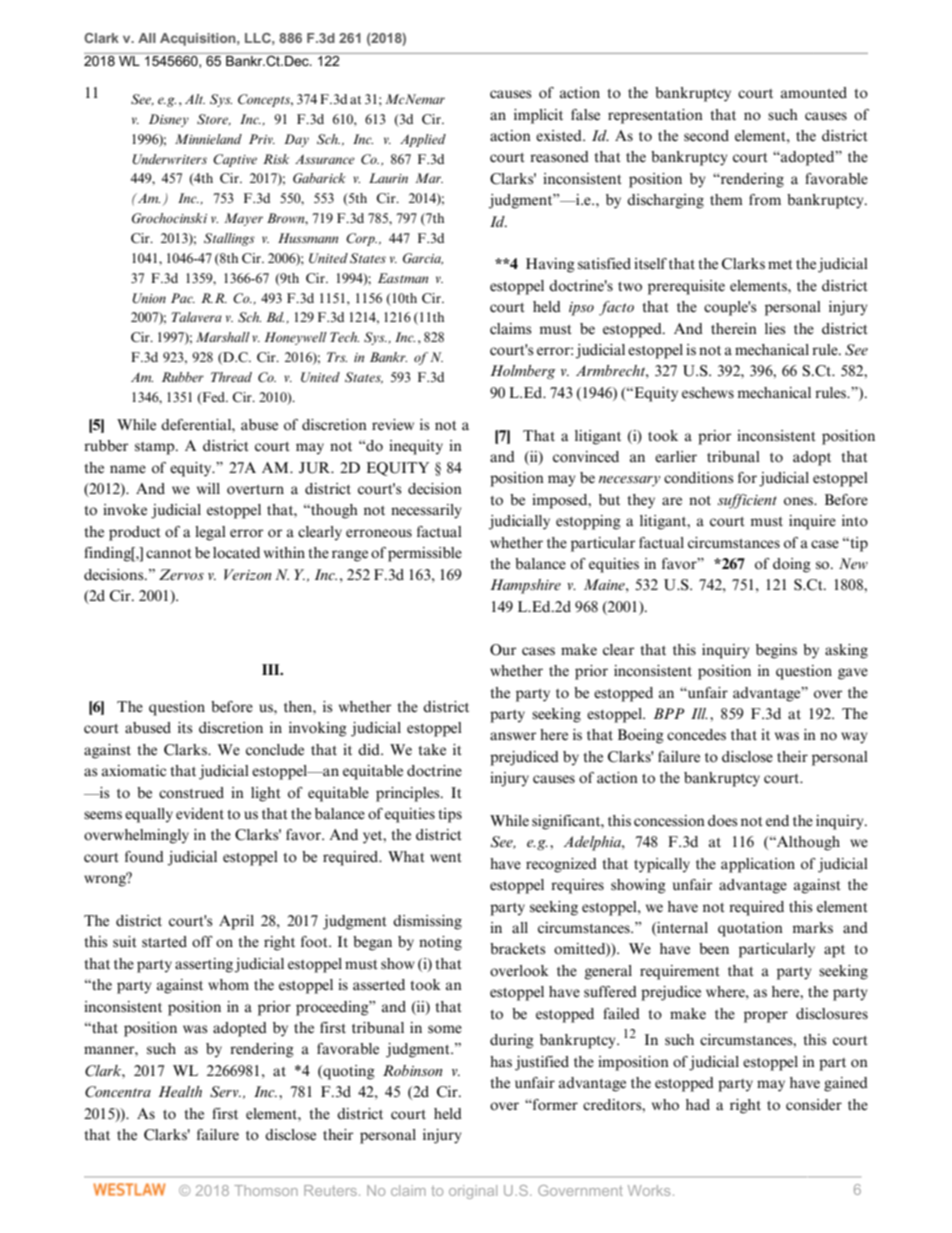  What do you see at coordinates (450, 815) in the page?
I see `tips` at bounding box center [450, 815].
